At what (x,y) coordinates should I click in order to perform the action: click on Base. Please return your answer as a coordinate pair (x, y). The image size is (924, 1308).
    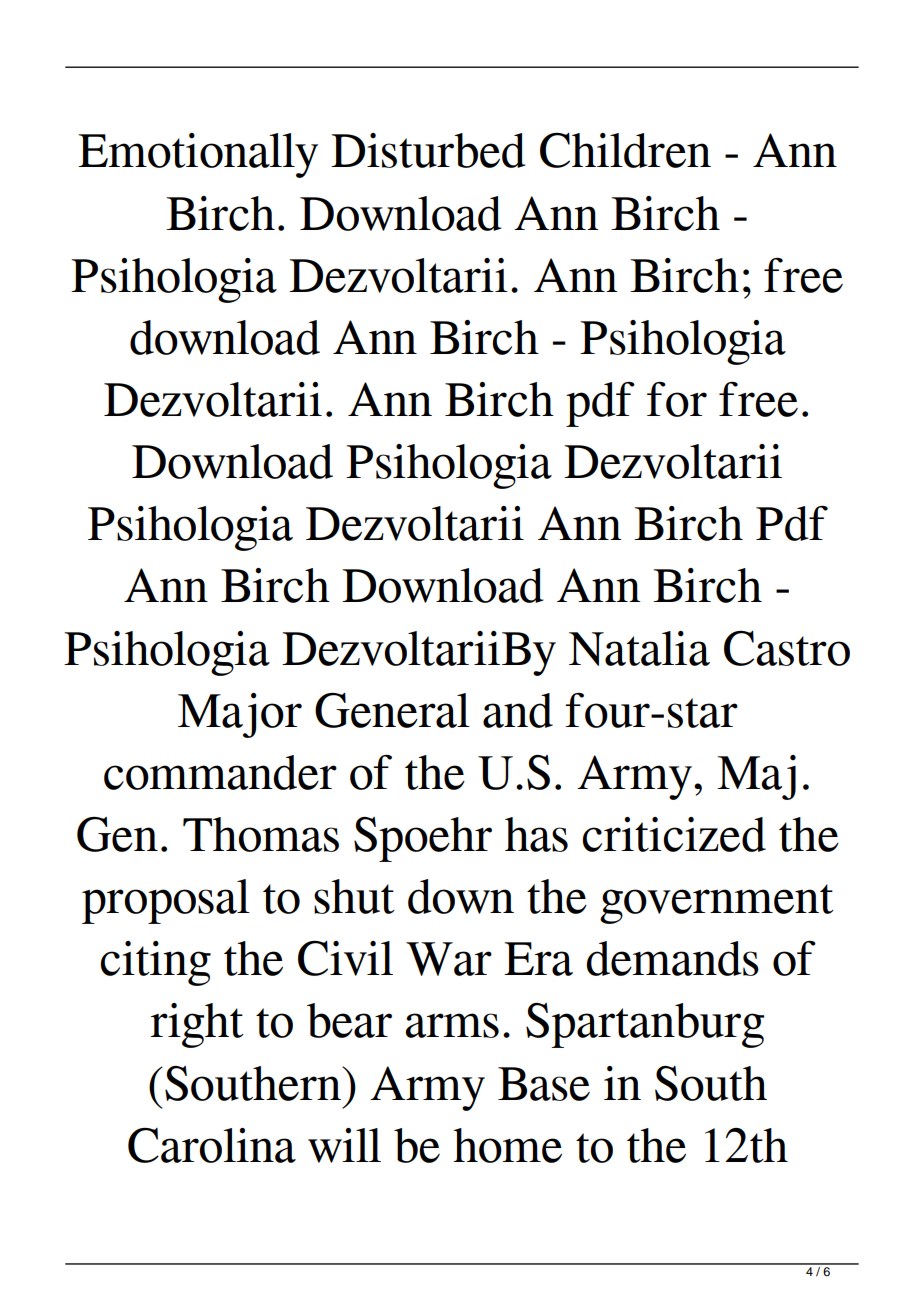
    Looking at the image, I should click on (544, 1084).
